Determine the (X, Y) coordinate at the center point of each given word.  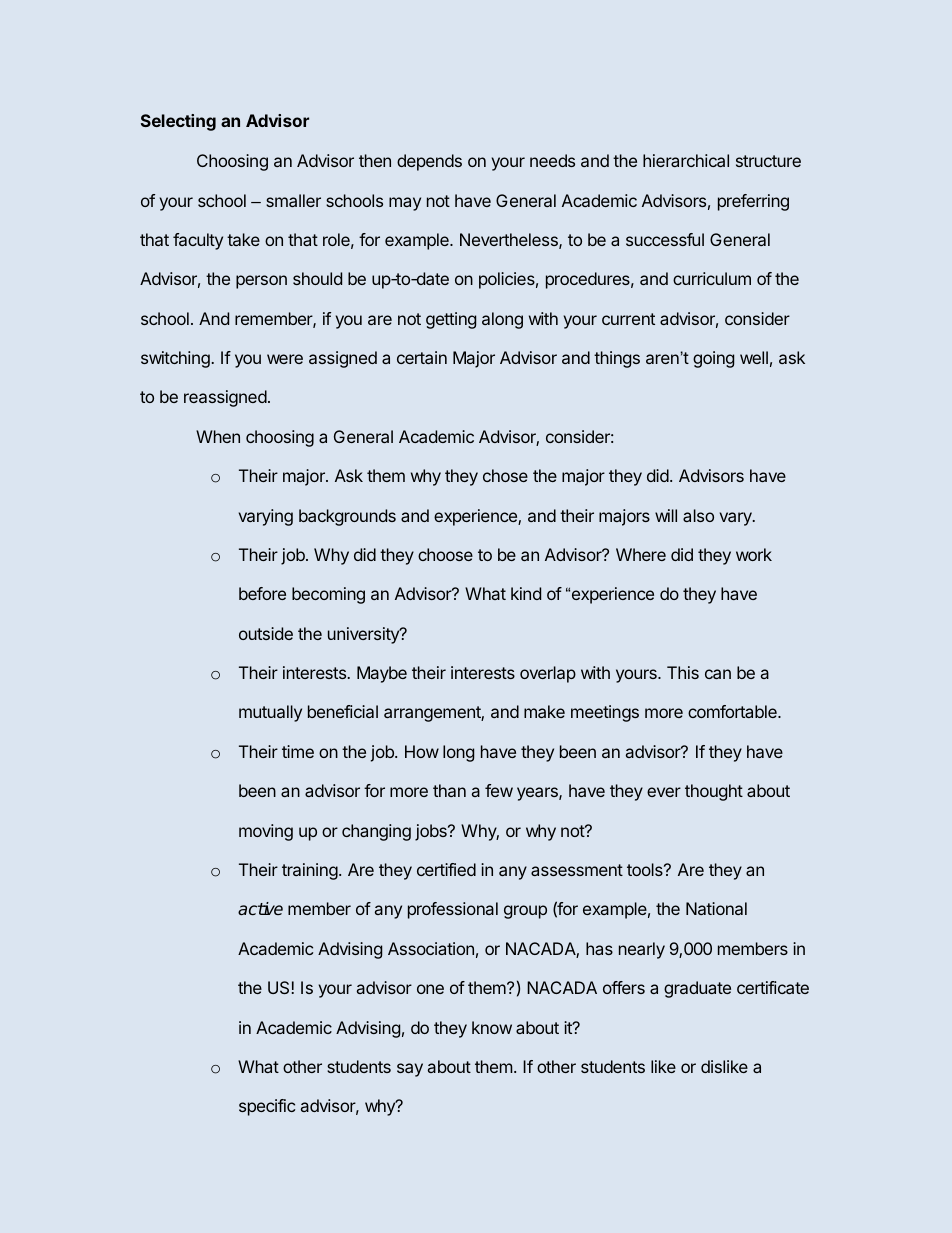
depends (429, 162)
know (492, 1027)
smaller (293, 200)
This (683, 672)
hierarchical (686, 160)
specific (267, 1107)
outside (266, 633)
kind (526, 593)
